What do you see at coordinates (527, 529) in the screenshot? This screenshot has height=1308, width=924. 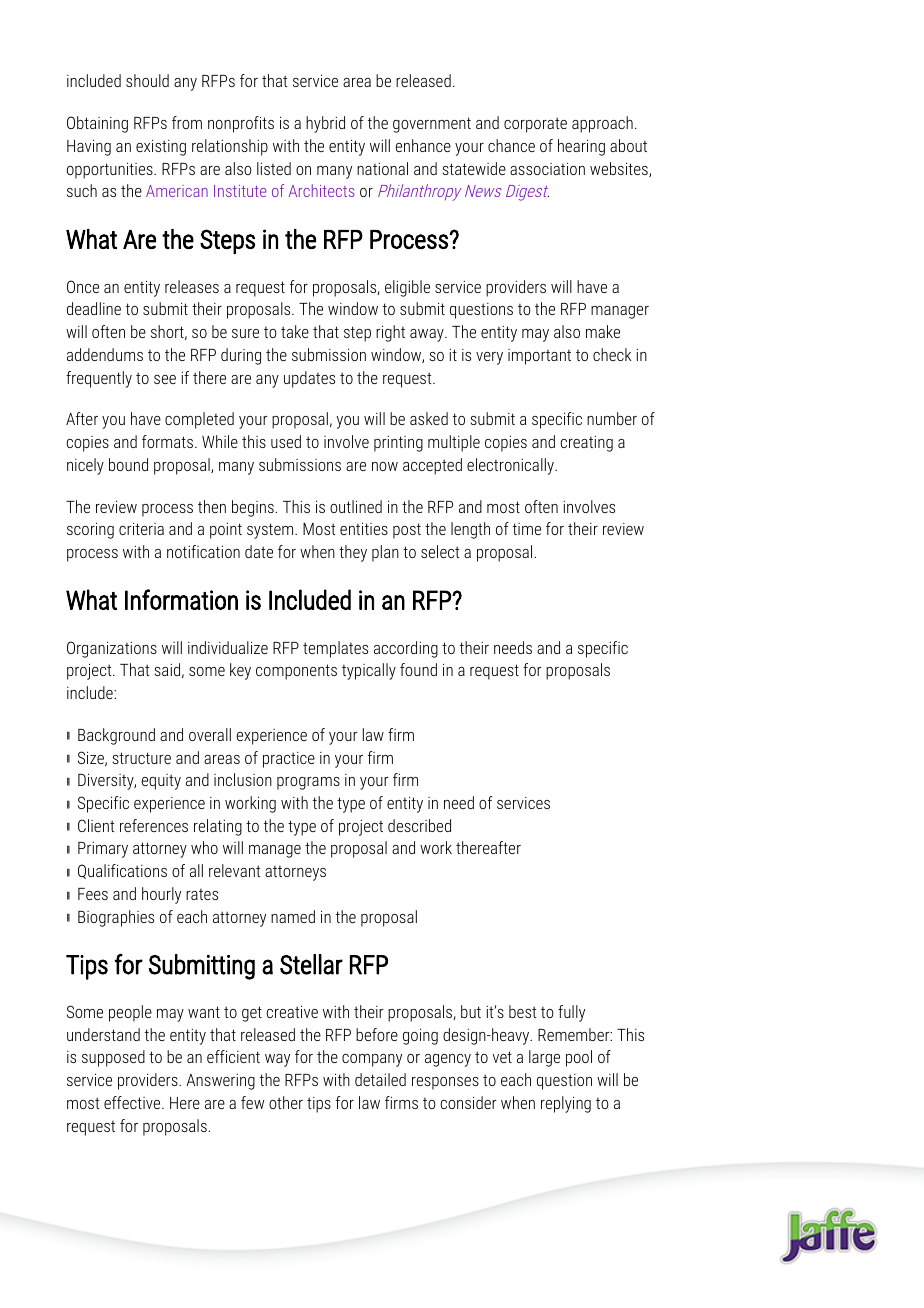 I see `time` at bounding box center [527, 529].
